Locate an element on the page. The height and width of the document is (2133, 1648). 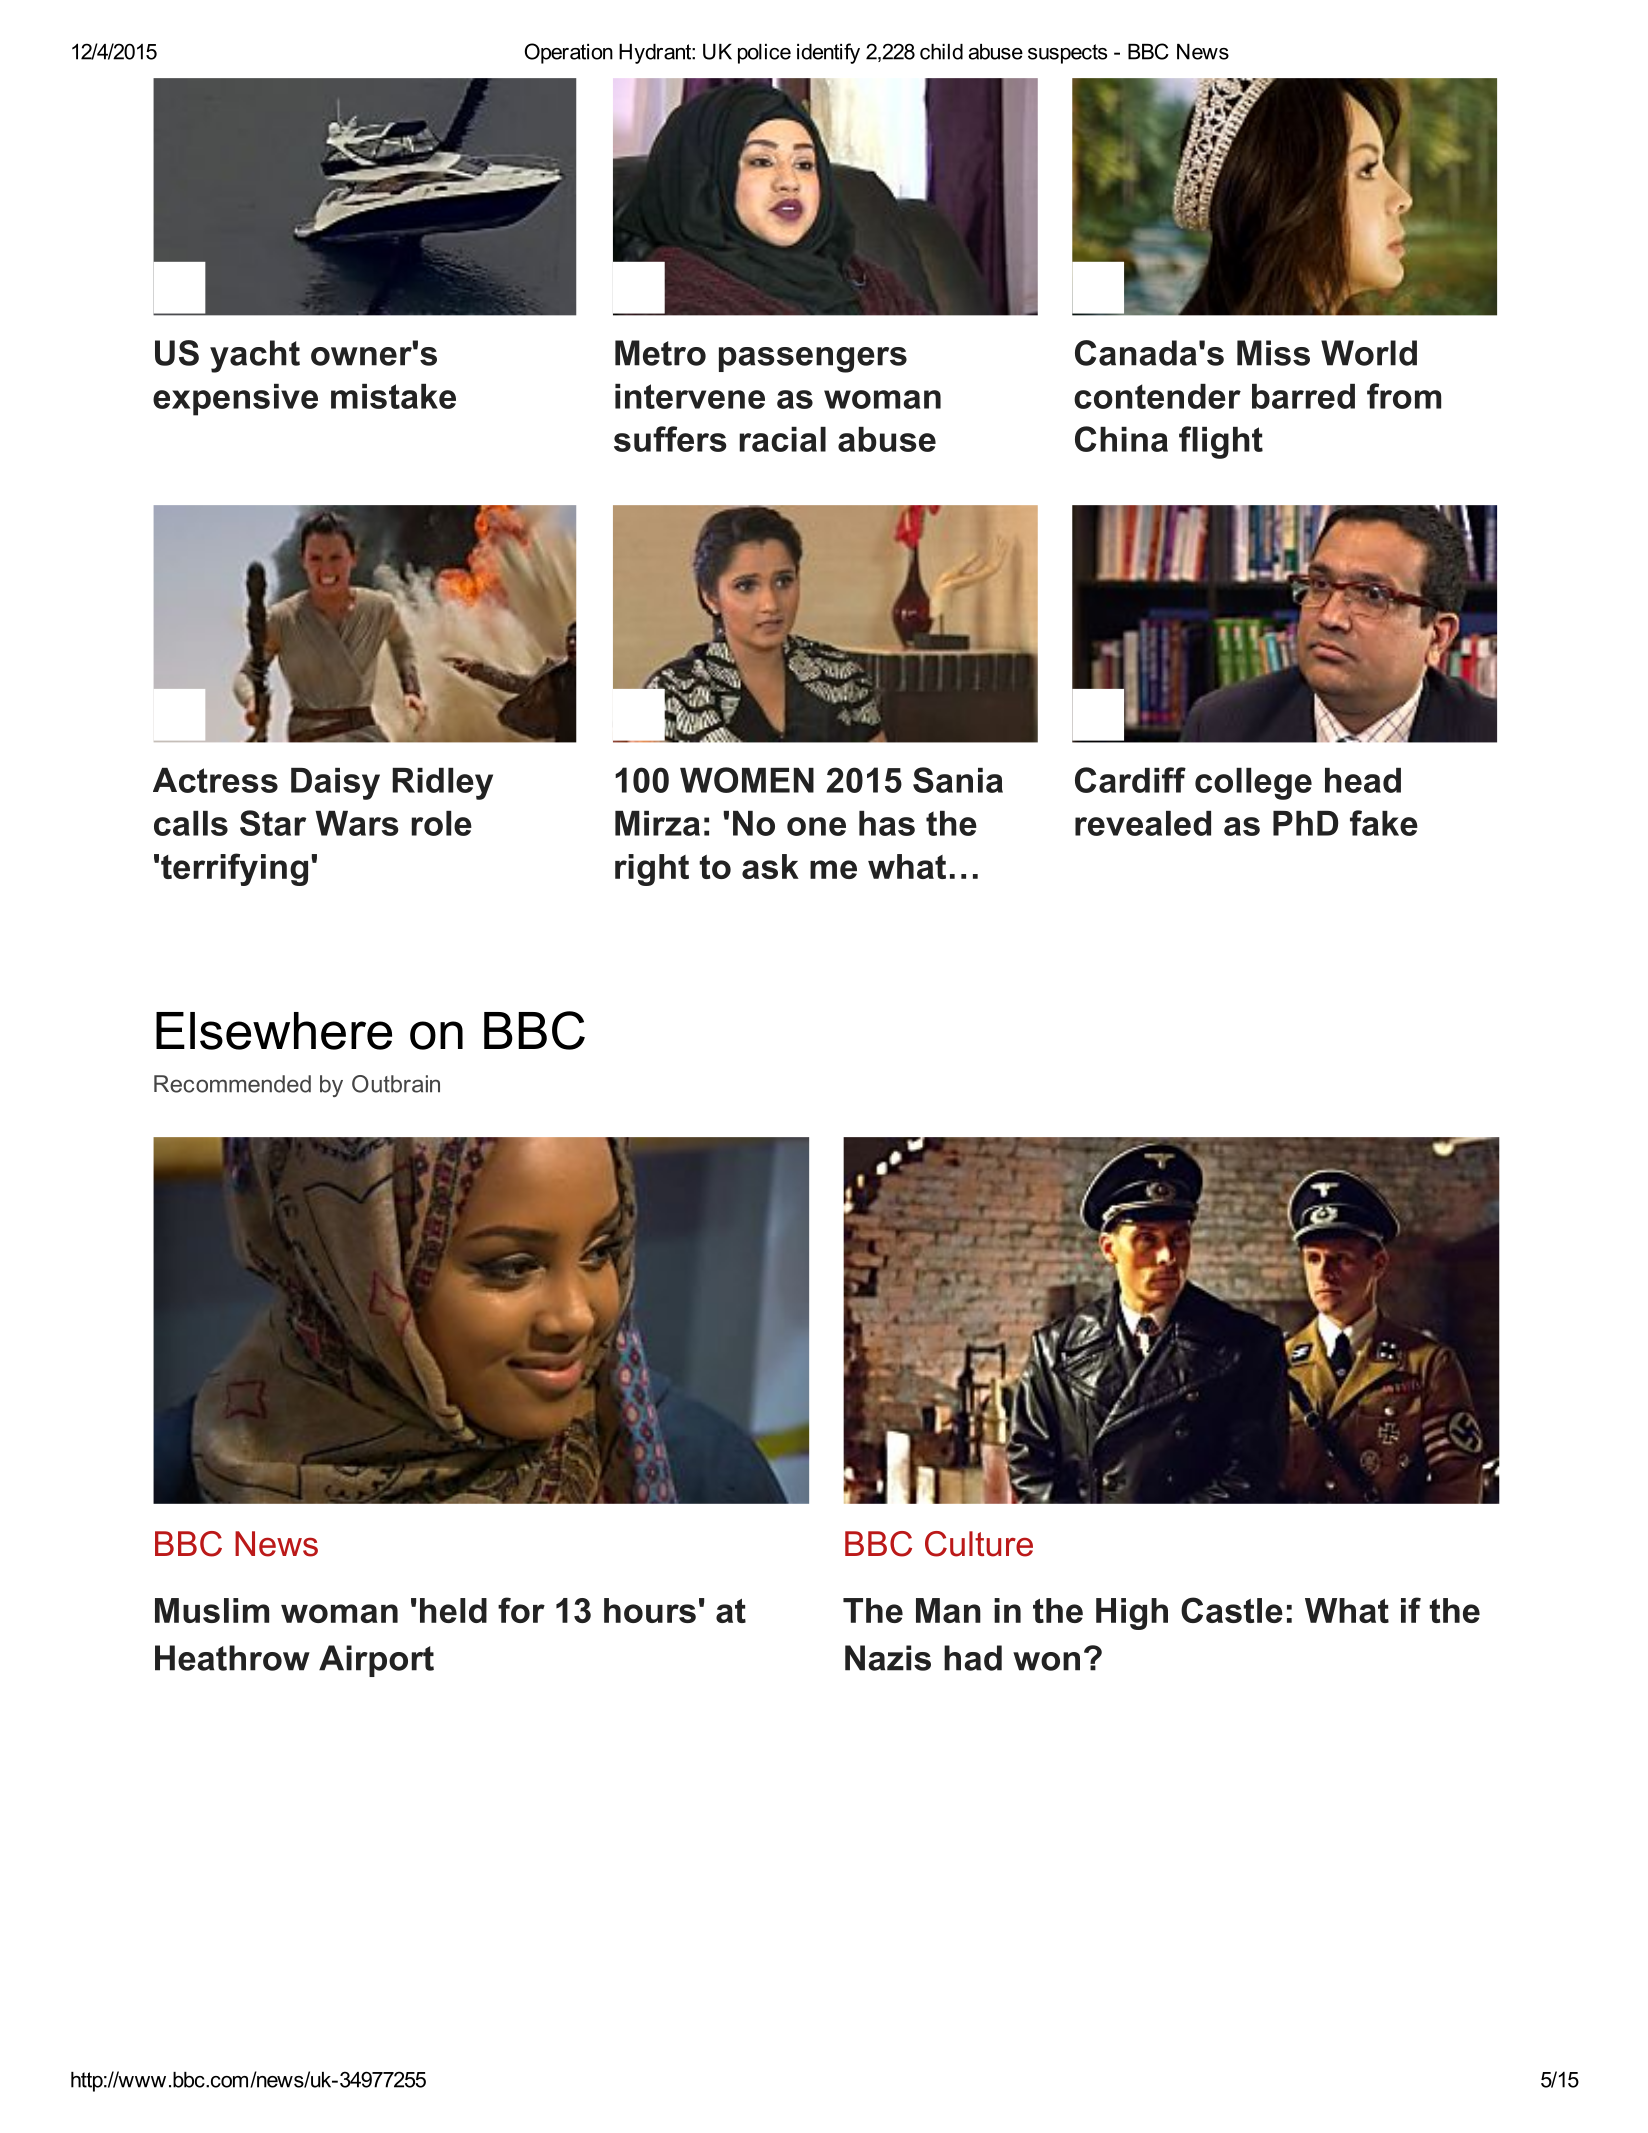
Operation is located at coordinates (569, 53).
